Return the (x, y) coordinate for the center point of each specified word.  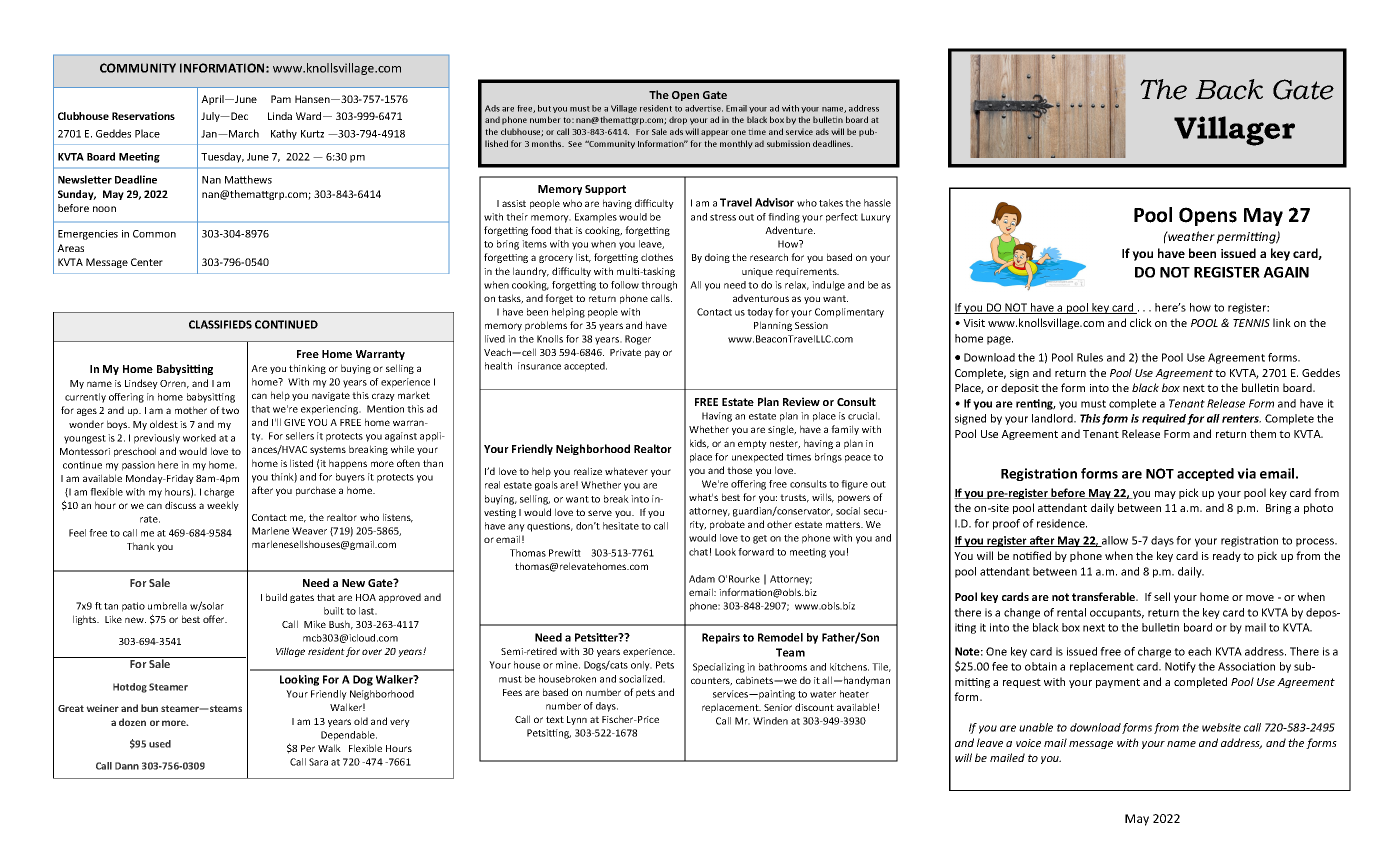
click (1141, 322)
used (160, 744)
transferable (1105, 596)
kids (699, 444)
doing (717, 258)
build (276, 597)
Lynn (577, 720)
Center (147, 262)
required (1165, 419)
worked (199, 438)
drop (678, 120)
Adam (702, 579)
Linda (280, 116)
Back (1229, 89)
